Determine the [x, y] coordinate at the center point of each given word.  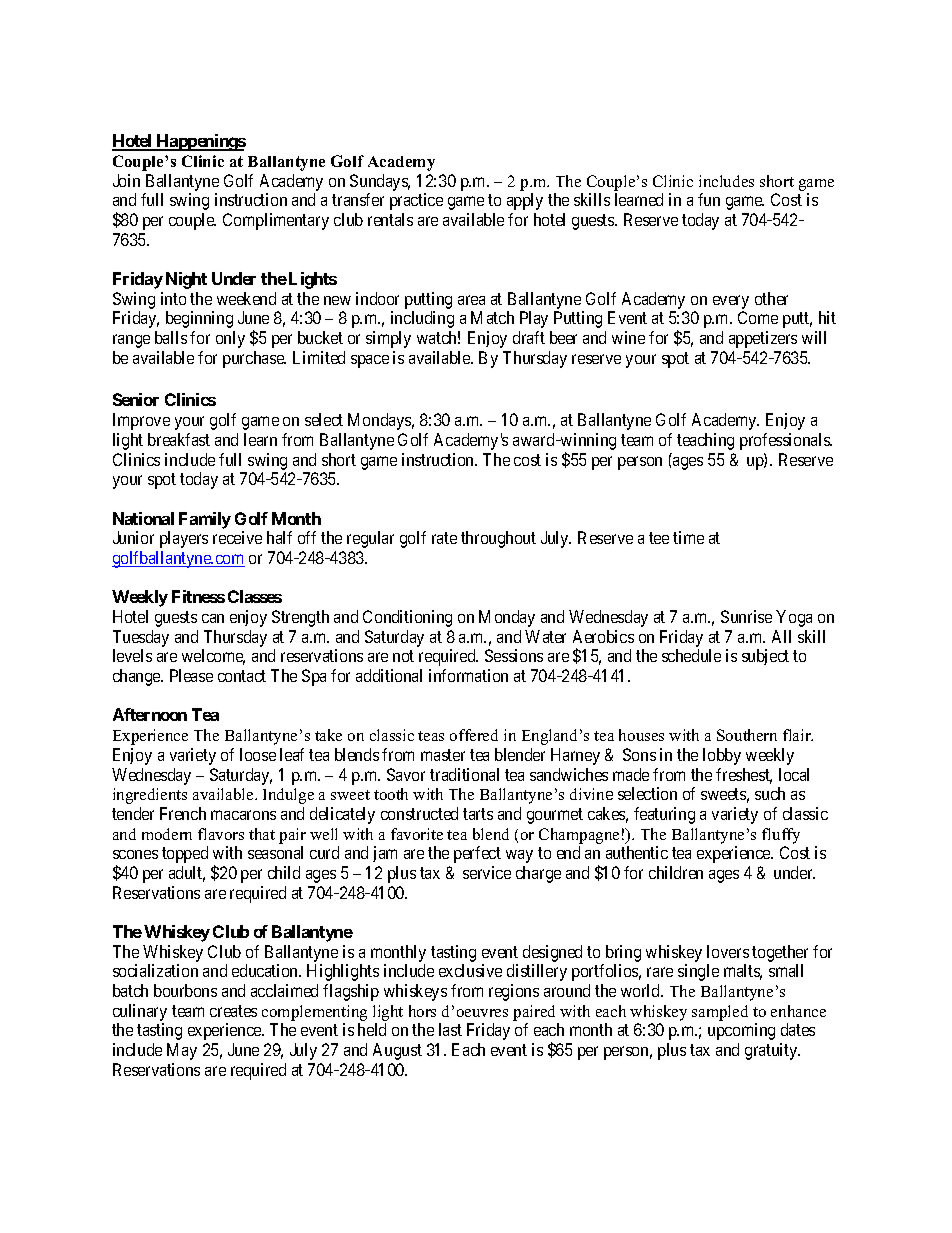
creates [233, 1011]
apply [525, 201]
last [450, 1029]
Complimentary [276, 221]
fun [709, 199]
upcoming [741, 1031]
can [213, 618]
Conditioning [407, 618]
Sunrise [746, 616]
